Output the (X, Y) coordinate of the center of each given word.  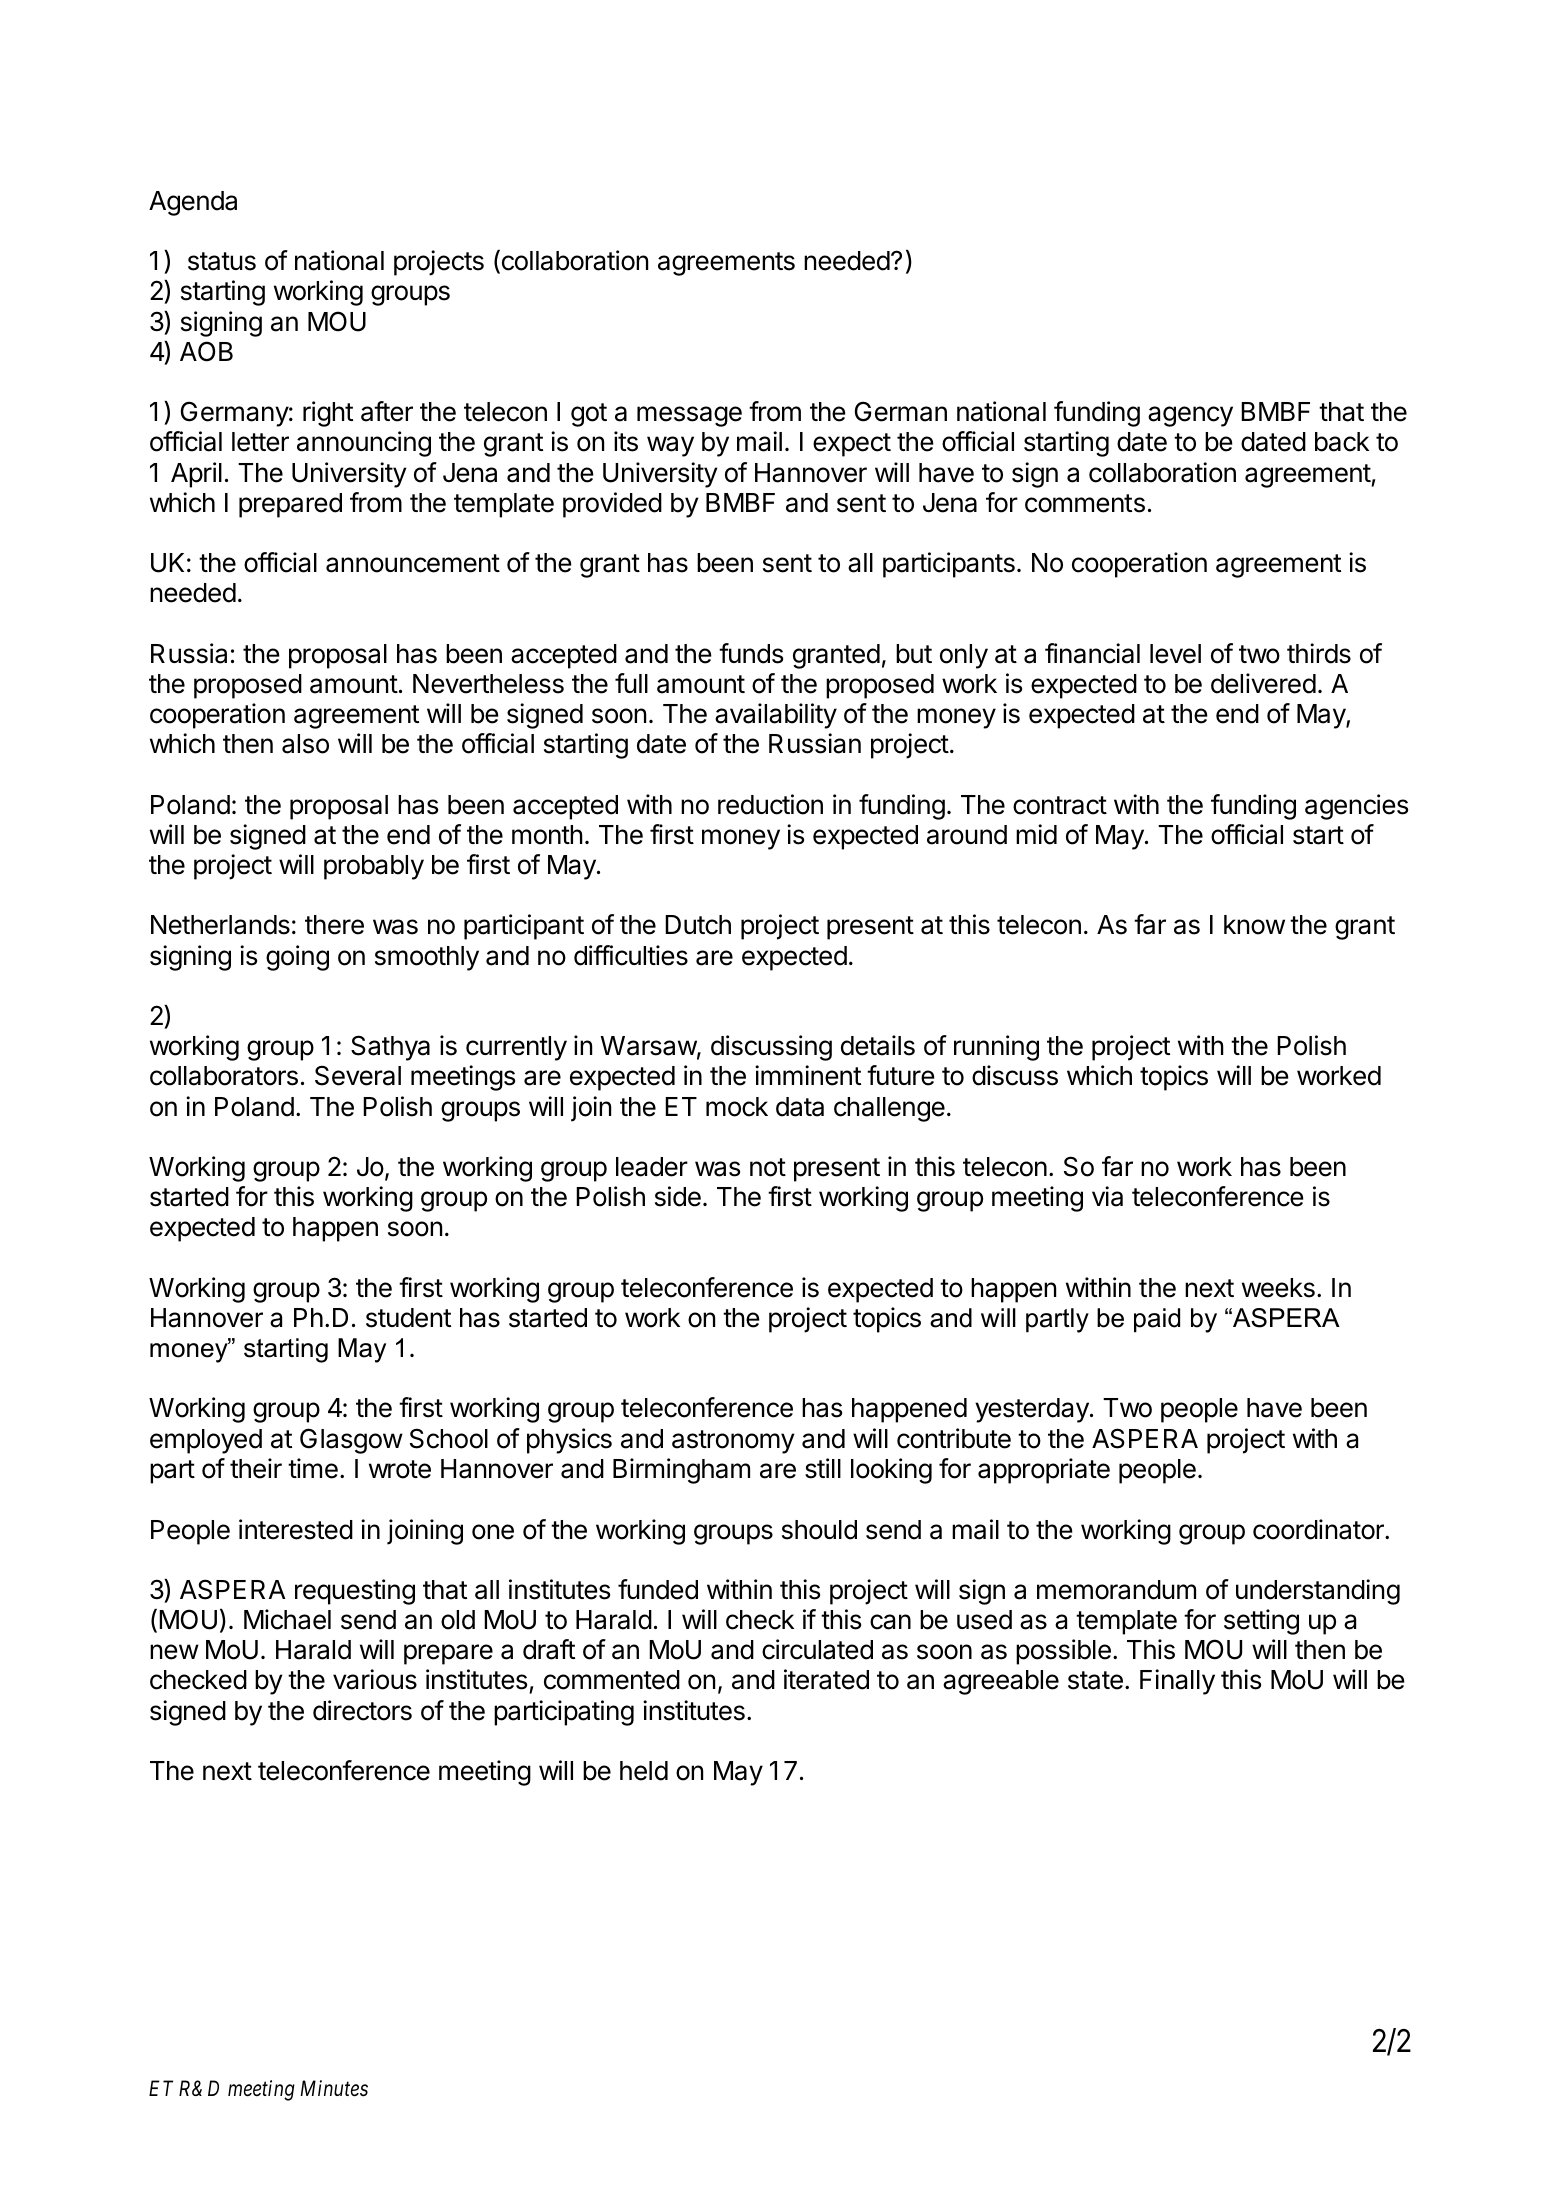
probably (374, 867)
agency (1190, 416)
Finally (1177, 1682)
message (689, 416)
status (222, 261)
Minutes (334, 2088)
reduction (770, 804)
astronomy (733, 1442)
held (644, 1771)
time (313, 1468)
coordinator (1319, 1529)
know (1254, 925)
